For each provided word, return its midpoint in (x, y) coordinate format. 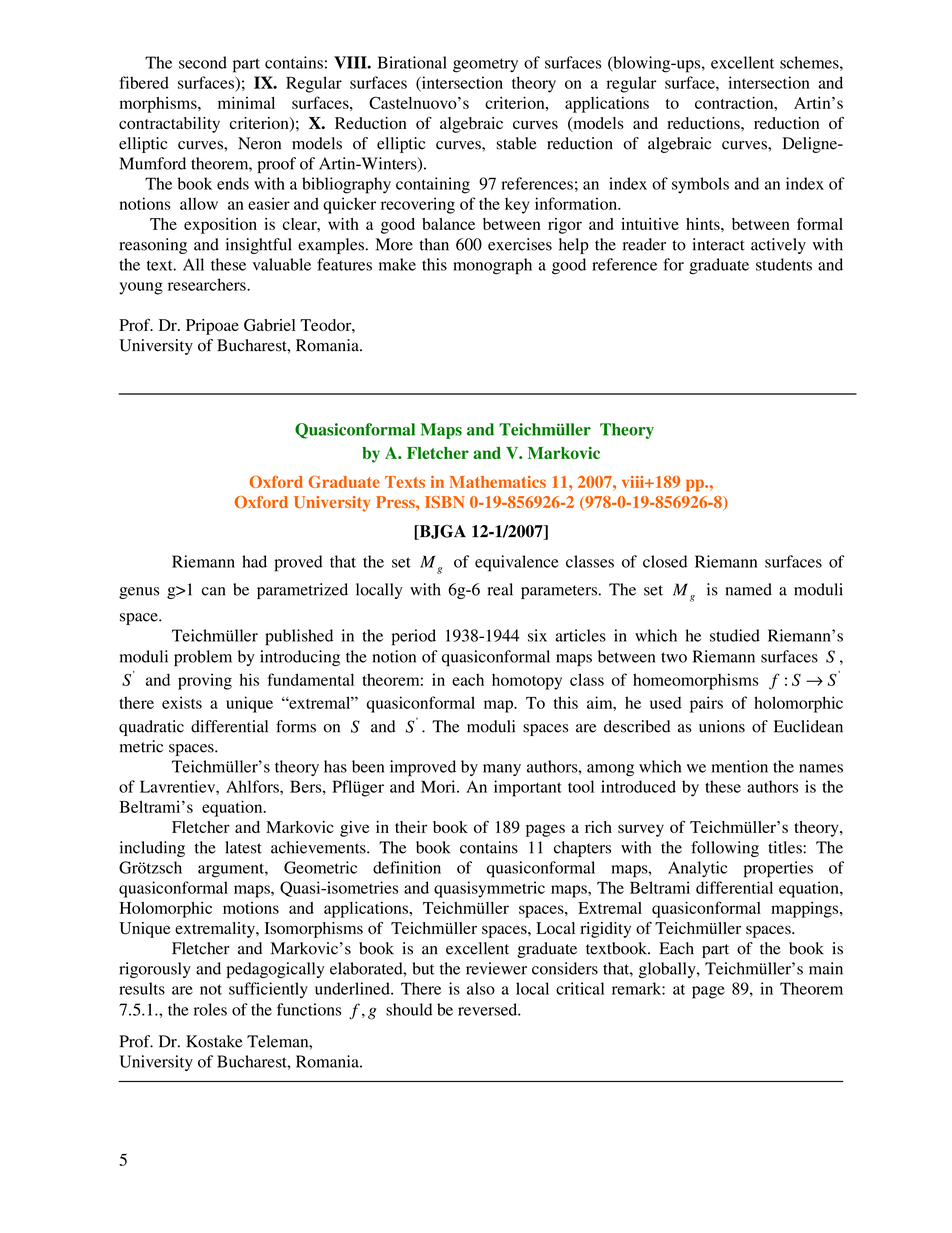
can (213, 591)
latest (243, 847)
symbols (700, 185)
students (784, 264)
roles (210, 1009)
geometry (485, 65)
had (254, 561)
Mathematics (497, 482)
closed (665, 561)
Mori (439, 786)
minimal (246, 102)
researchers (208, 284)
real (500, 589)
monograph (492, 266)
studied (735, 635)
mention (740, 766)
